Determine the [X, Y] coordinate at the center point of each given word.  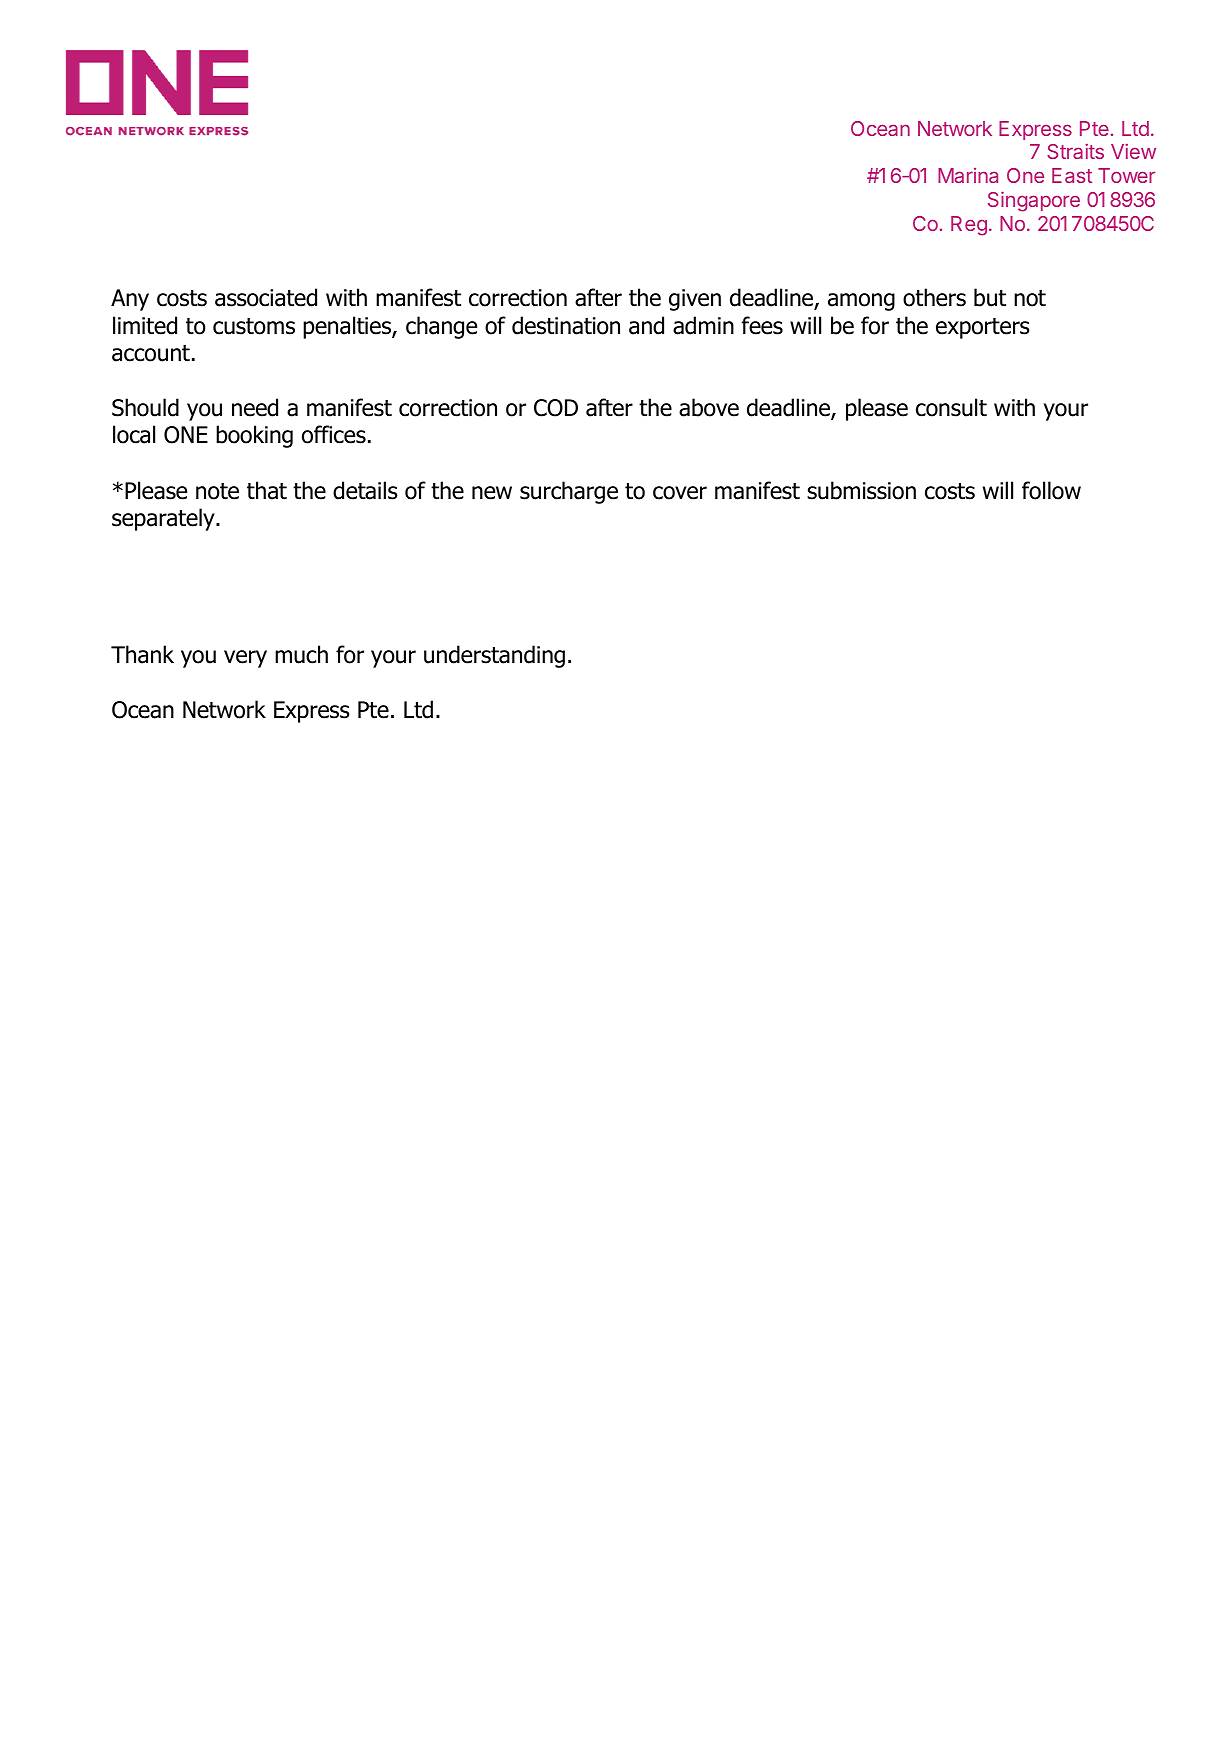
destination [566, 325]
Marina [968, 175]
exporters [983, 328]
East [1072, 175]
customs [254, 326]
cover [680, 493]
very [245, 659]
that [267, 490]
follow [1051, 490]
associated [266, 297]
